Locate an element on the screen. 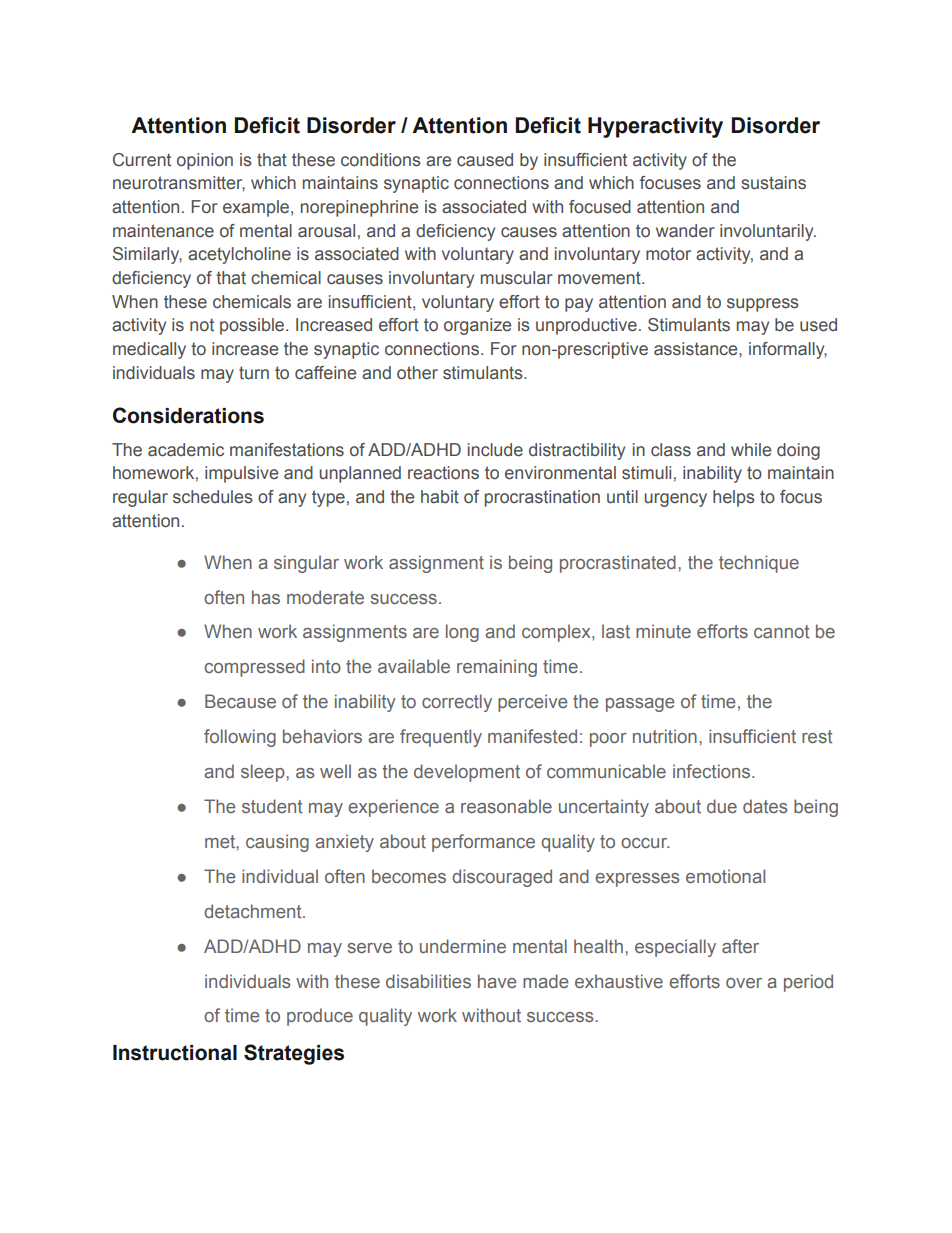  nutrition is located at coordinates (665, 736).
